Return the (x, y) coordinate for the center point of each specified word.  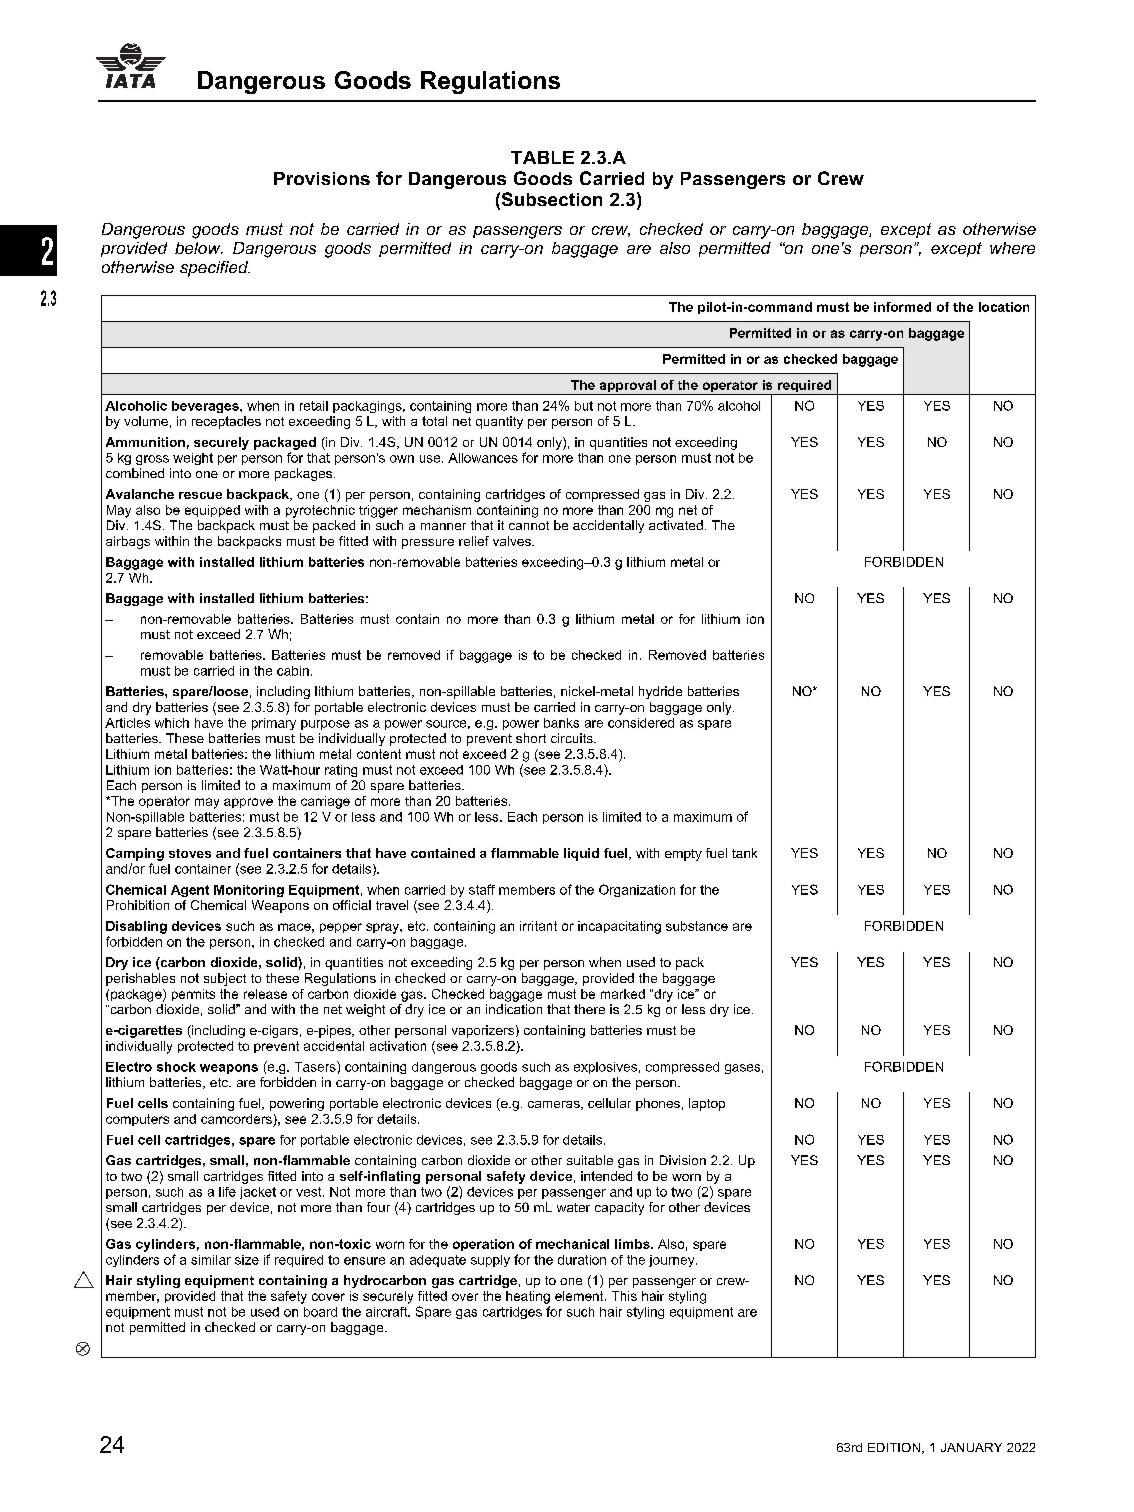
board (320, 1312)
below (199, 248)
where (1012, 248)
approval (627, 387)
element (580, 1296)
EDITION (894, 1447)
